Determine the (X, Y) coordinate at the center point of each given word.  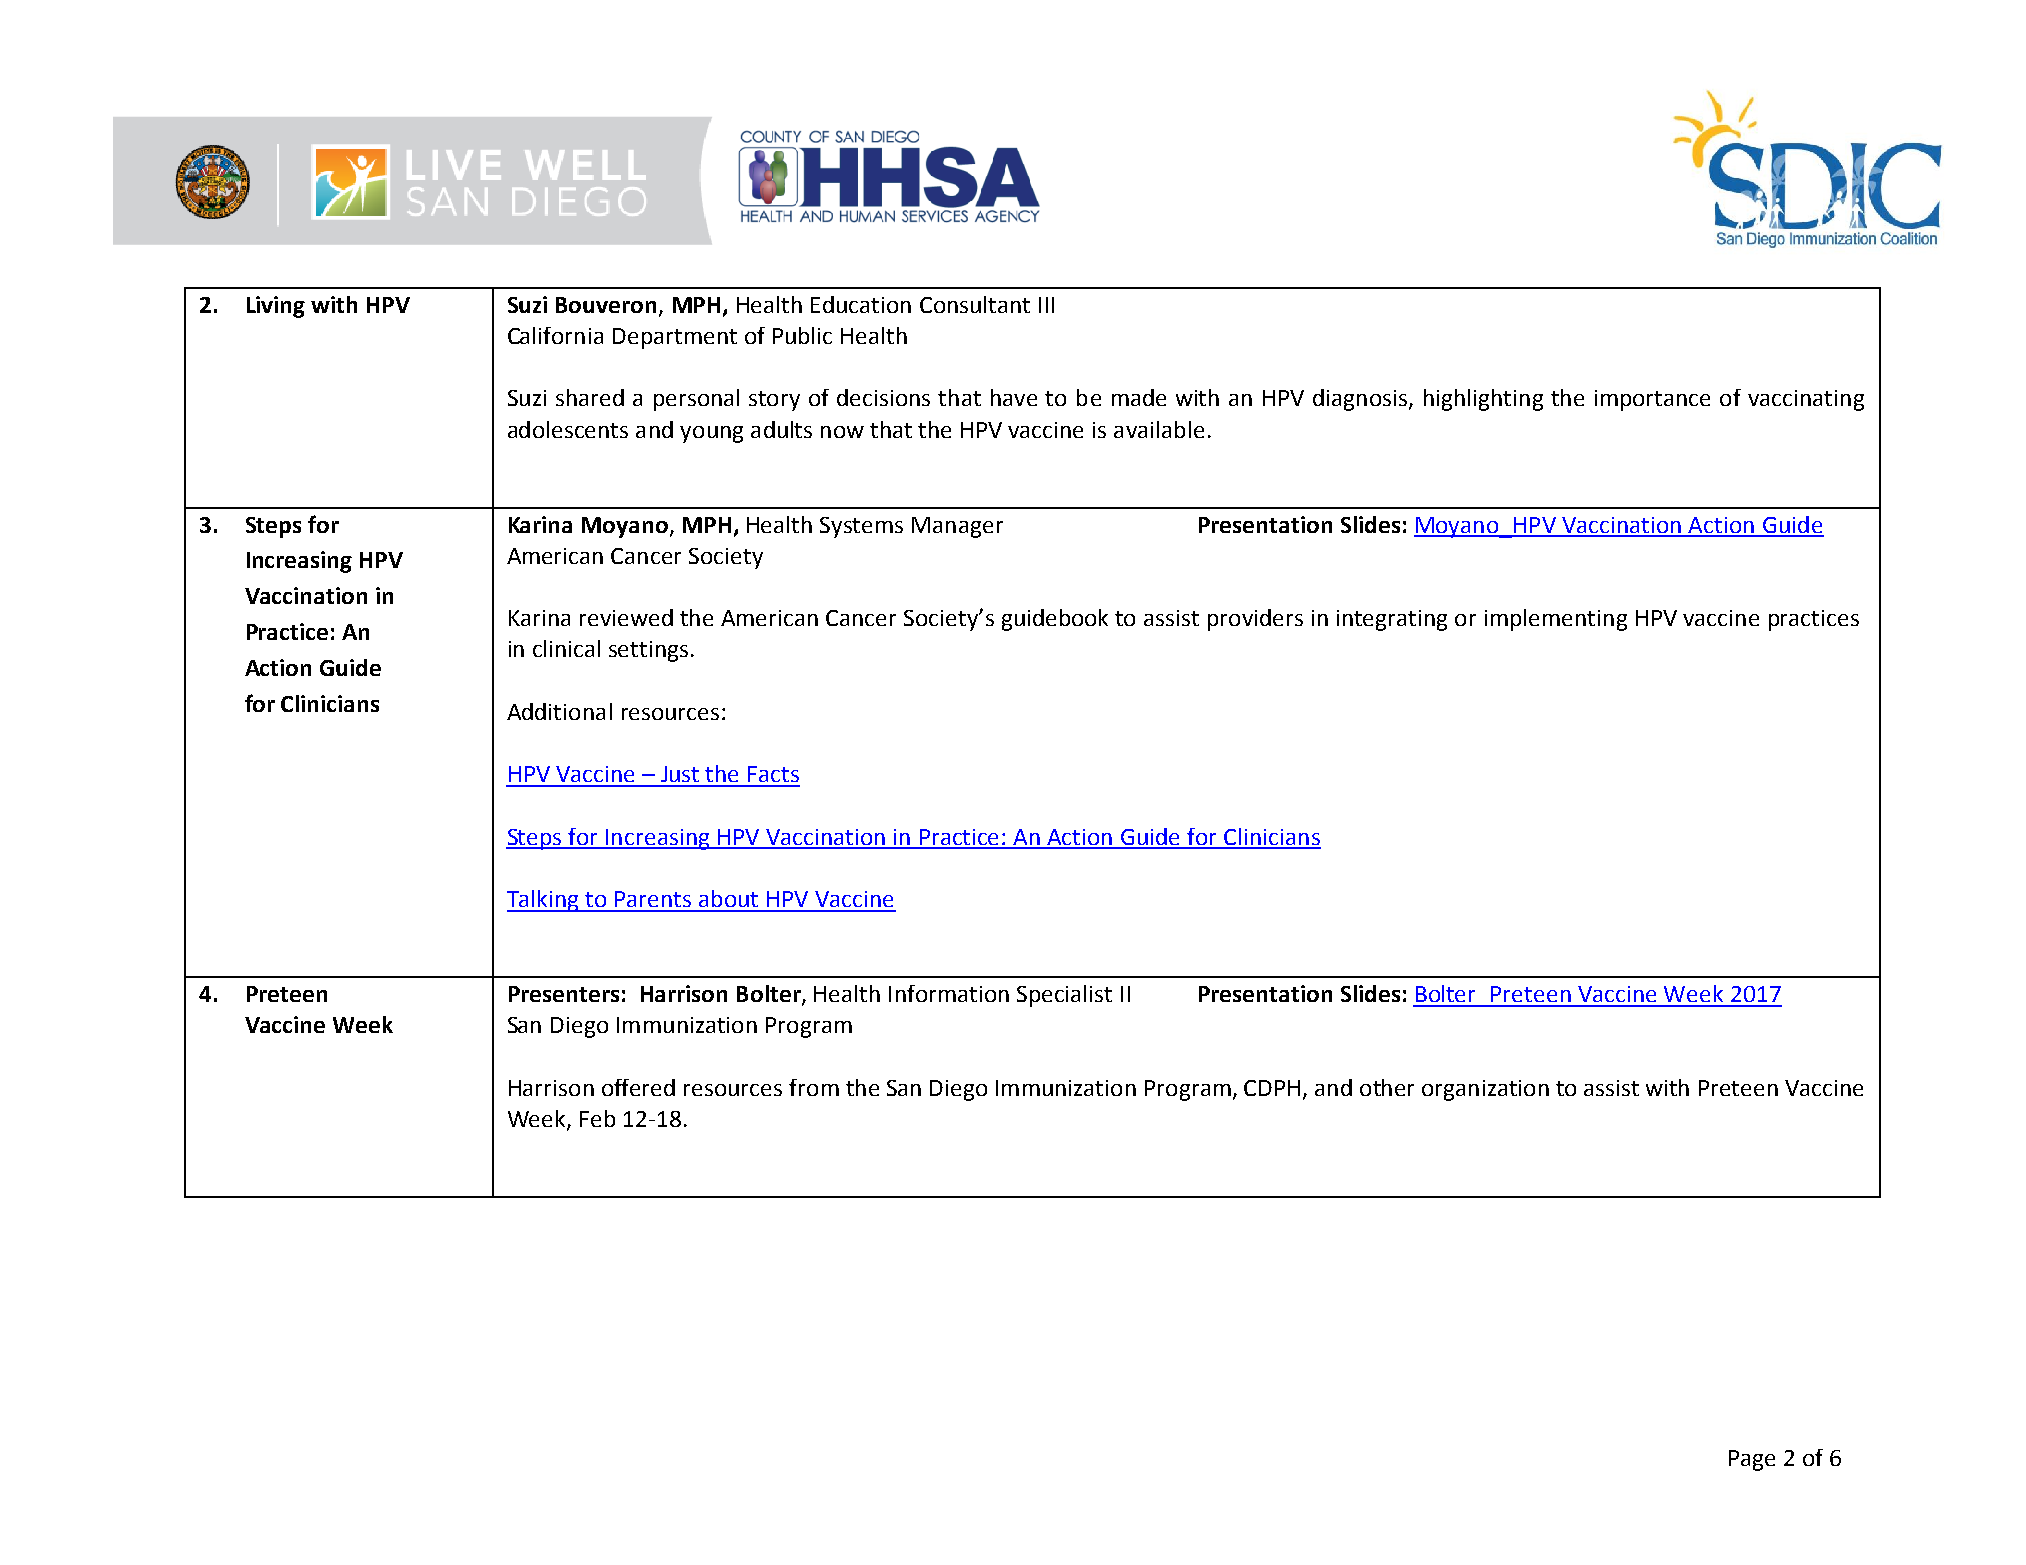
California (555, 335)
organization (1485, 1090)
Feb (597, 1118)
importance (1652, 400)
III (1046, 305)
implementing (1556, 620)
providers (1255, 620)
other (1387, 1087)
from (814, 1087)
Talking (544, 901)
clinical (566, 648)
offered (638, 1087)
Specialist (1064, 996)
